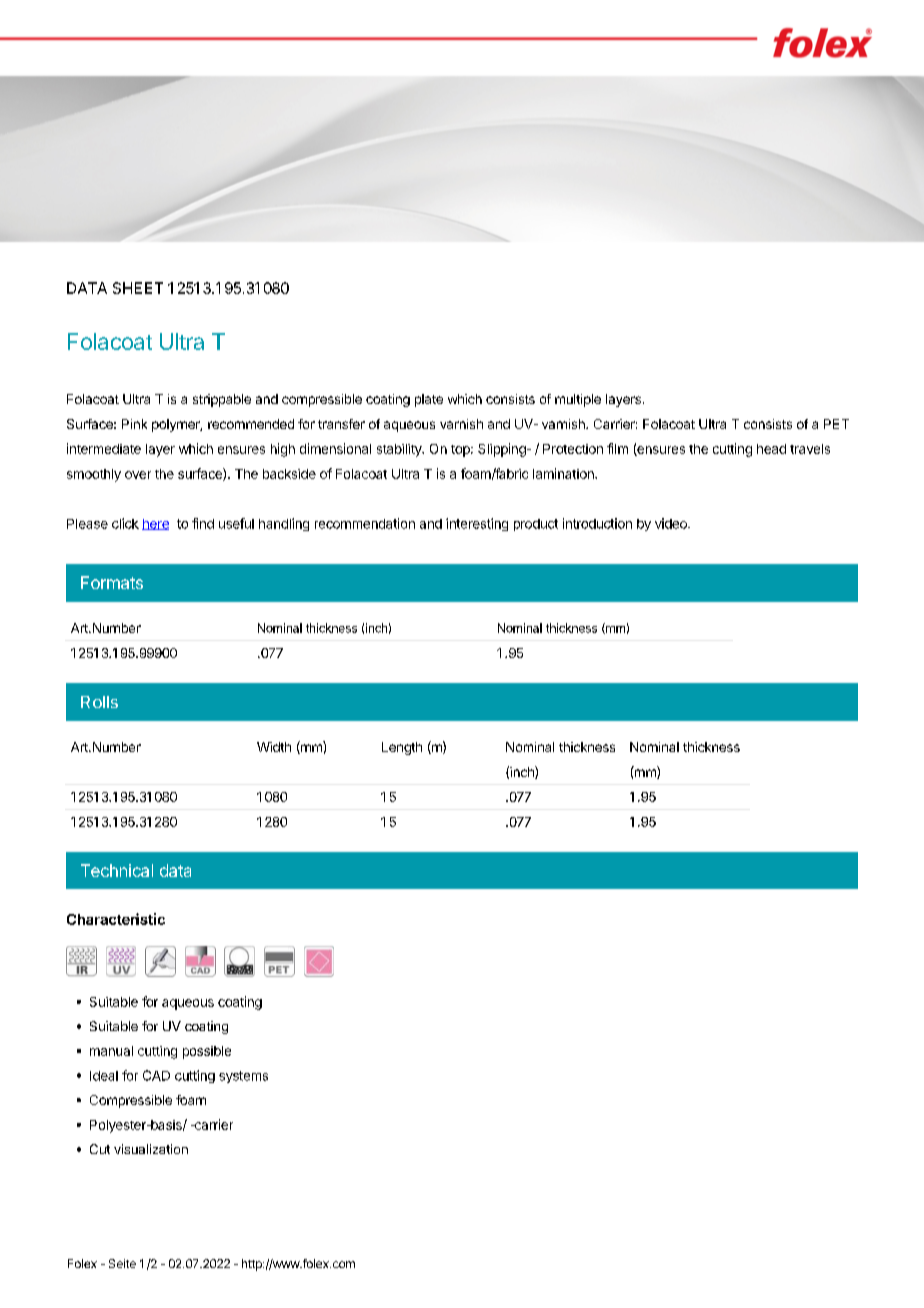  I want to click on Seite, so click(122, 1263).
